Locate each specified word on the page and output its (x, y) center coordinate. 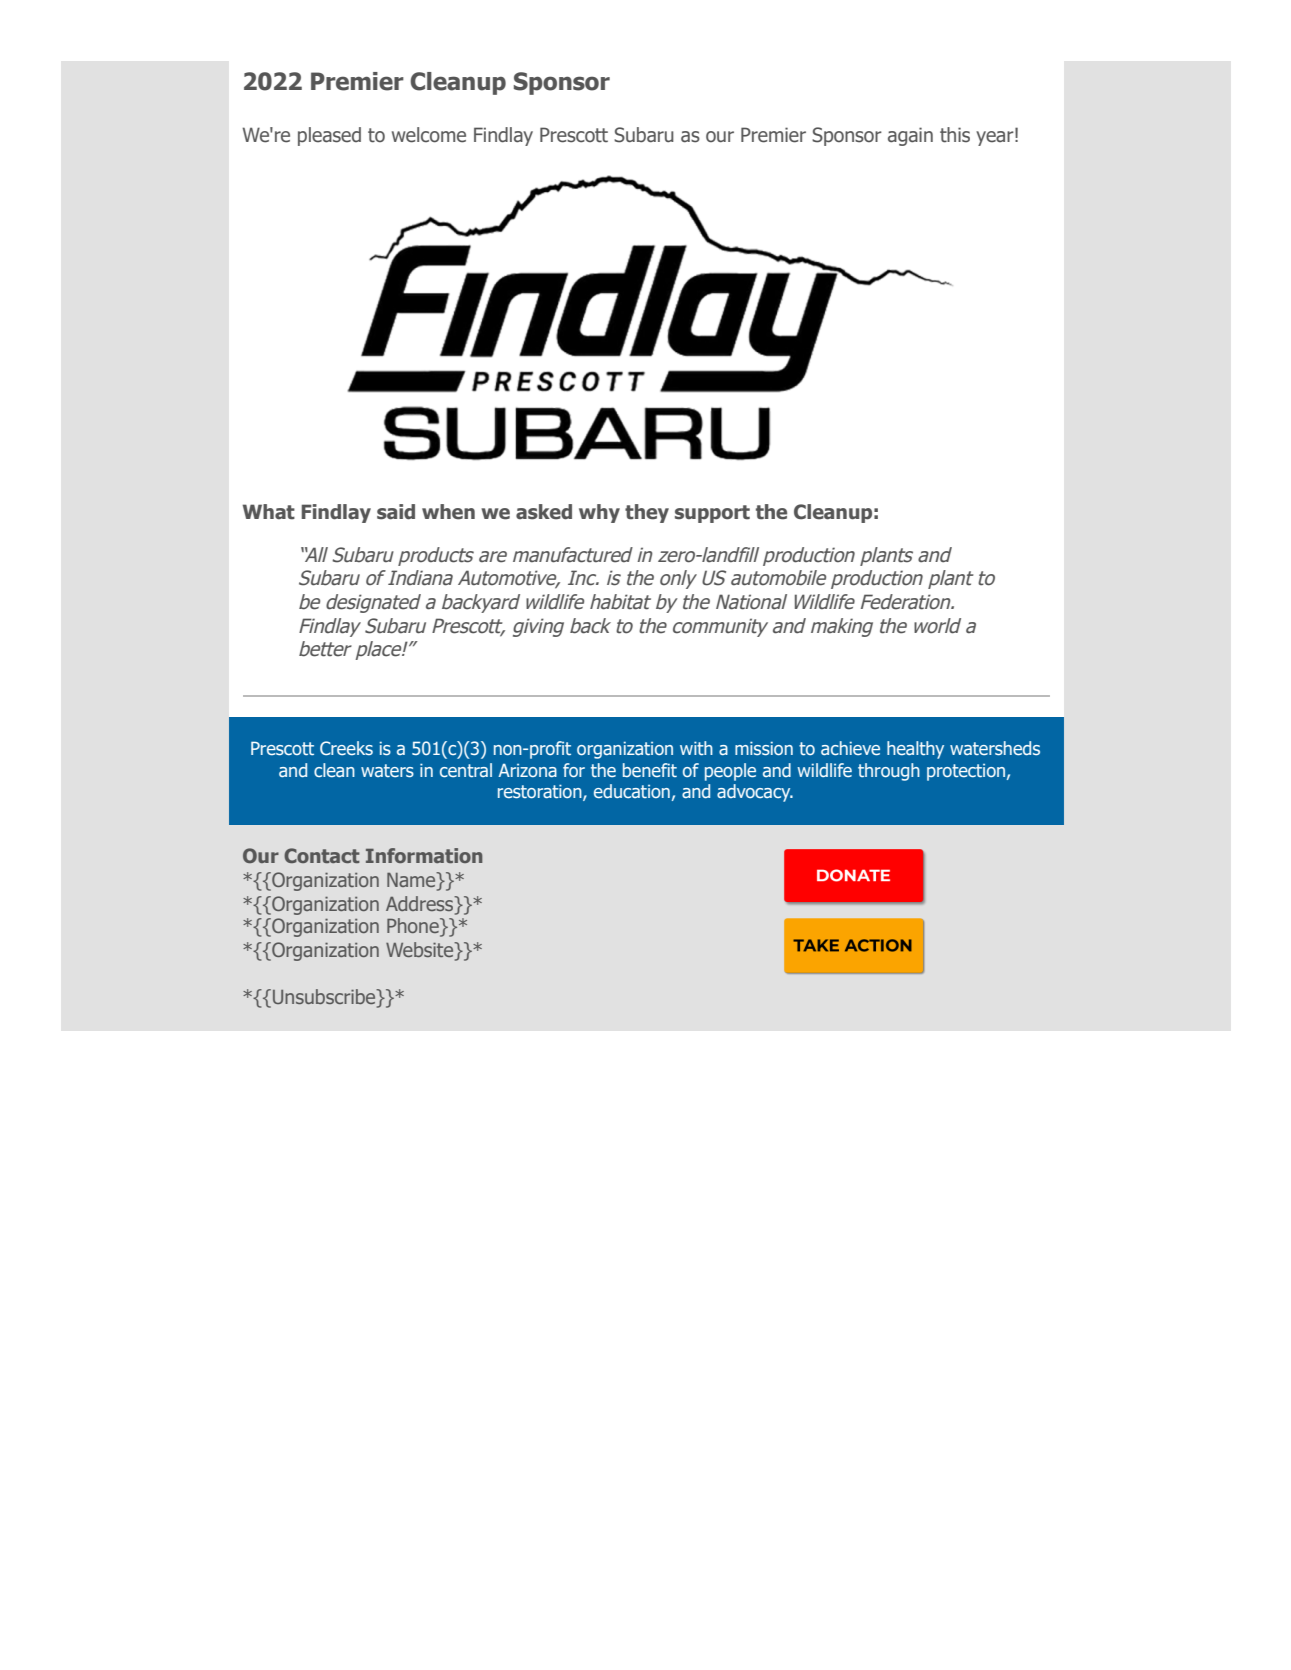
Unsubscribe (325, 998)
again (910, 136)
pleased (329, 136)
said (396, 512)
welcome (429, 135)
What (269, 512)
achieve (850, 748)
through (889, 772)
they (647, 513)
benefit (650, 770)
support (712, 514)
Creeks (346, 748)
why (599, 513)
